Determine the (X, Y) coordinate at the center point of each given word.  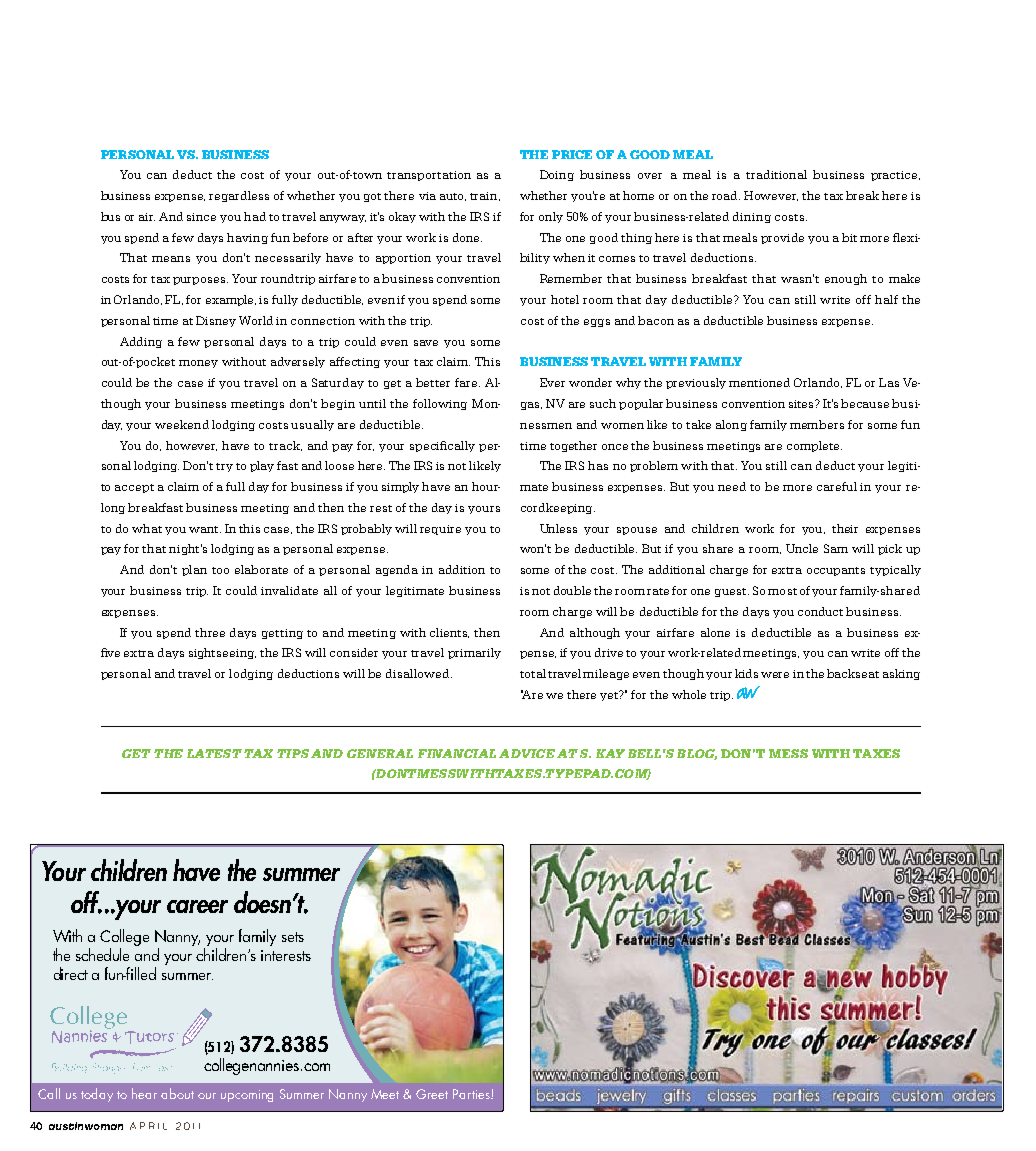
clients (449, 633)
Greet (432, 1094)
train (485, 196)
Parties (472, 1094)
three (210, 632)
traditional (776, 174)
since (201, 217)
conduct (820, 611)
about (177, 1093)
